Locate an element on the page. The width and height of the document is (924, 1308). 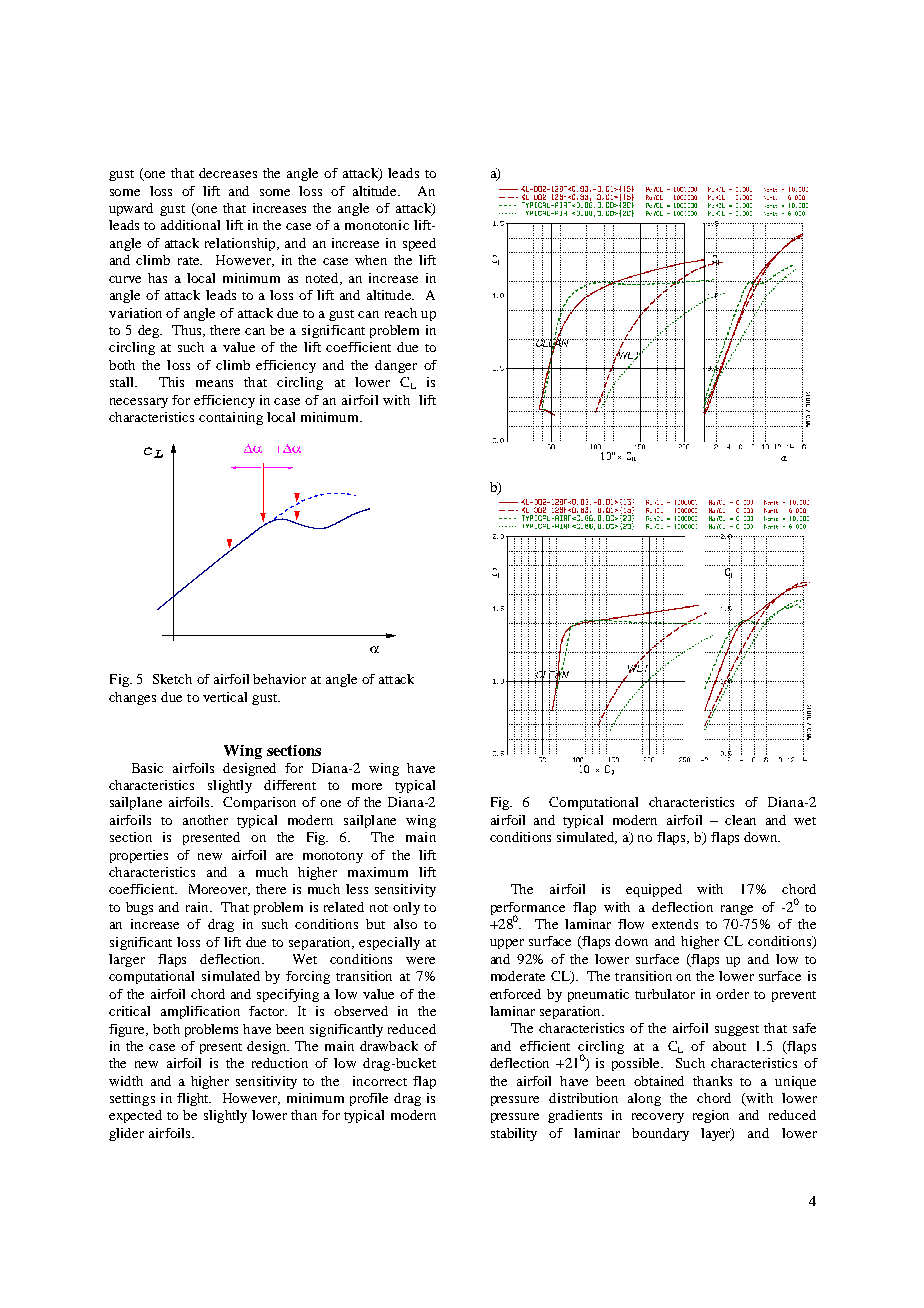
only is located at coordinates (406, 908).
